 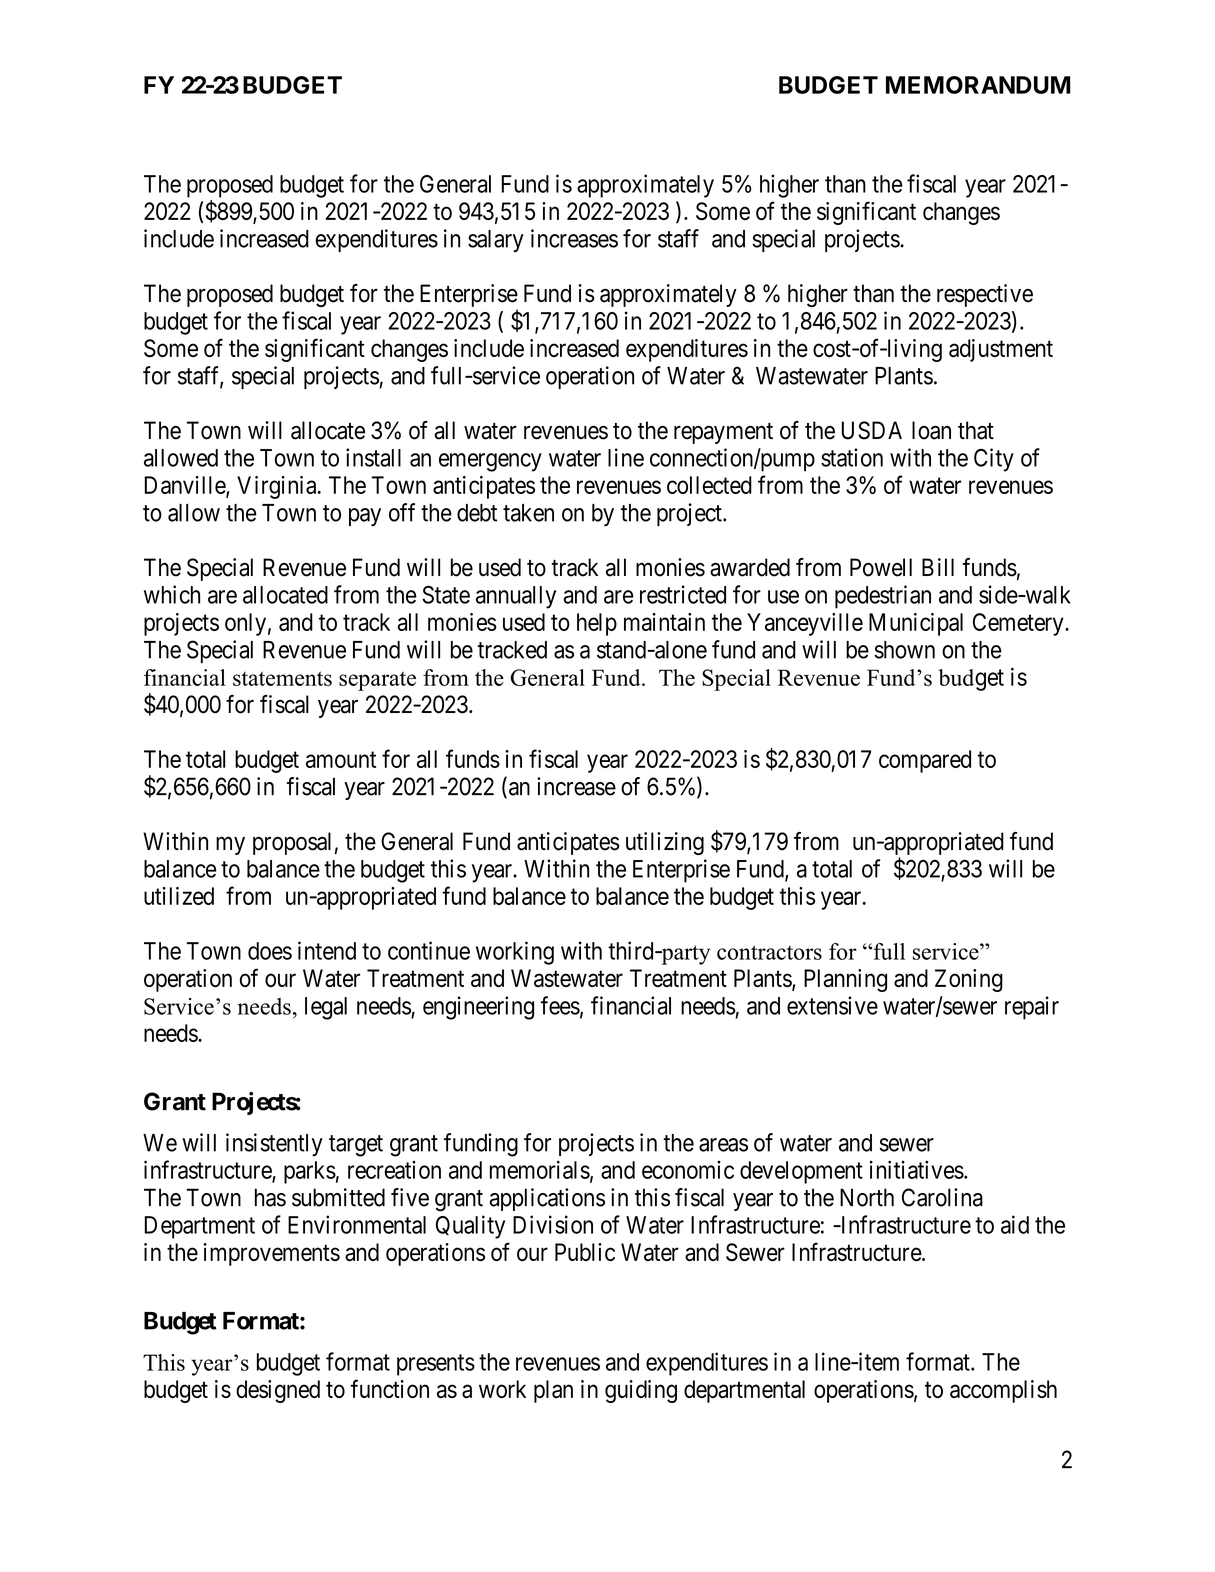 I want to click on respective, so click(x=985, y=295).
